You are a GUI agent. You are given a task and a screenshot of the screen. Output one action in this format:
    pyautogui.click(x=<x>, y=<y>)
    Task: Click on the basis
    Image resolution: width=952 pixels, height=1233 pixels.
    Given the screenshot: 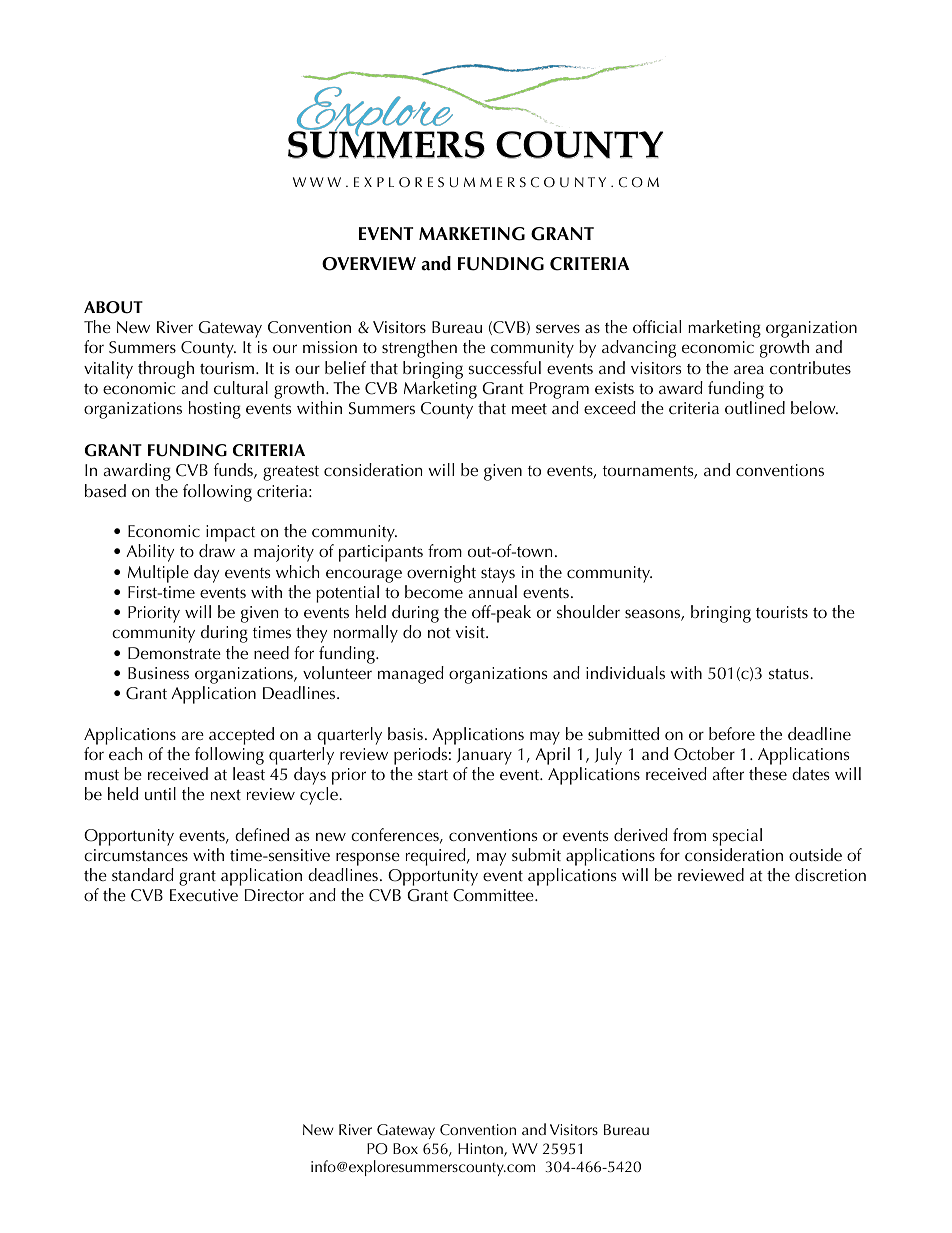 What is the action you would take?
    pyautogui.click(x=405, y=733)
